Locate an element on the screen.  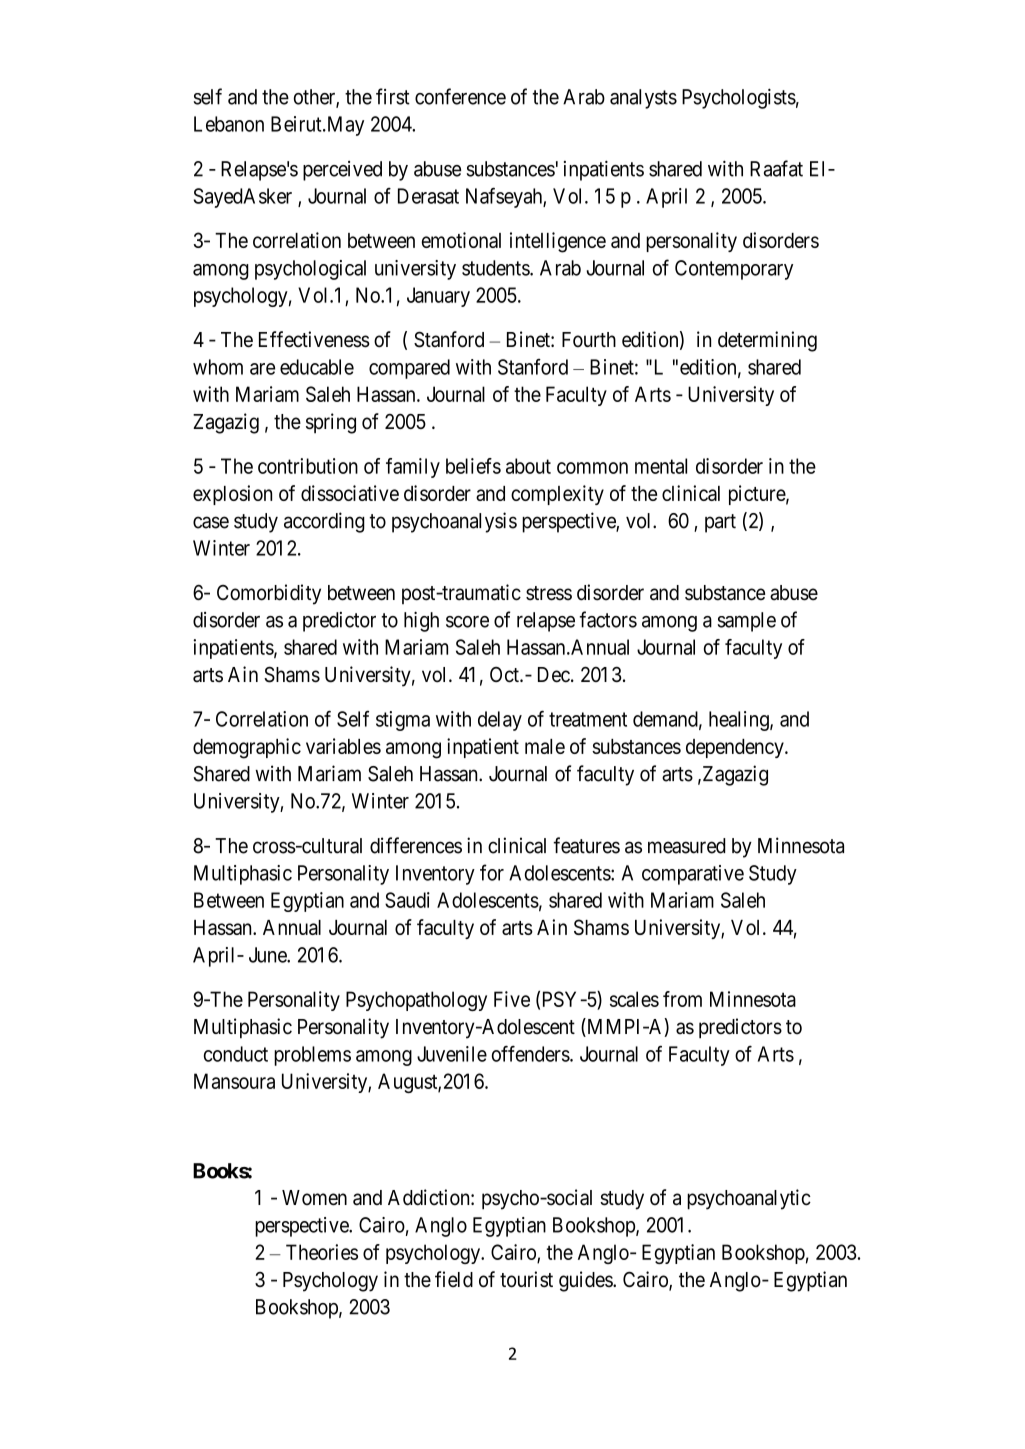
beliefs is located at coordinates (473, 466).
